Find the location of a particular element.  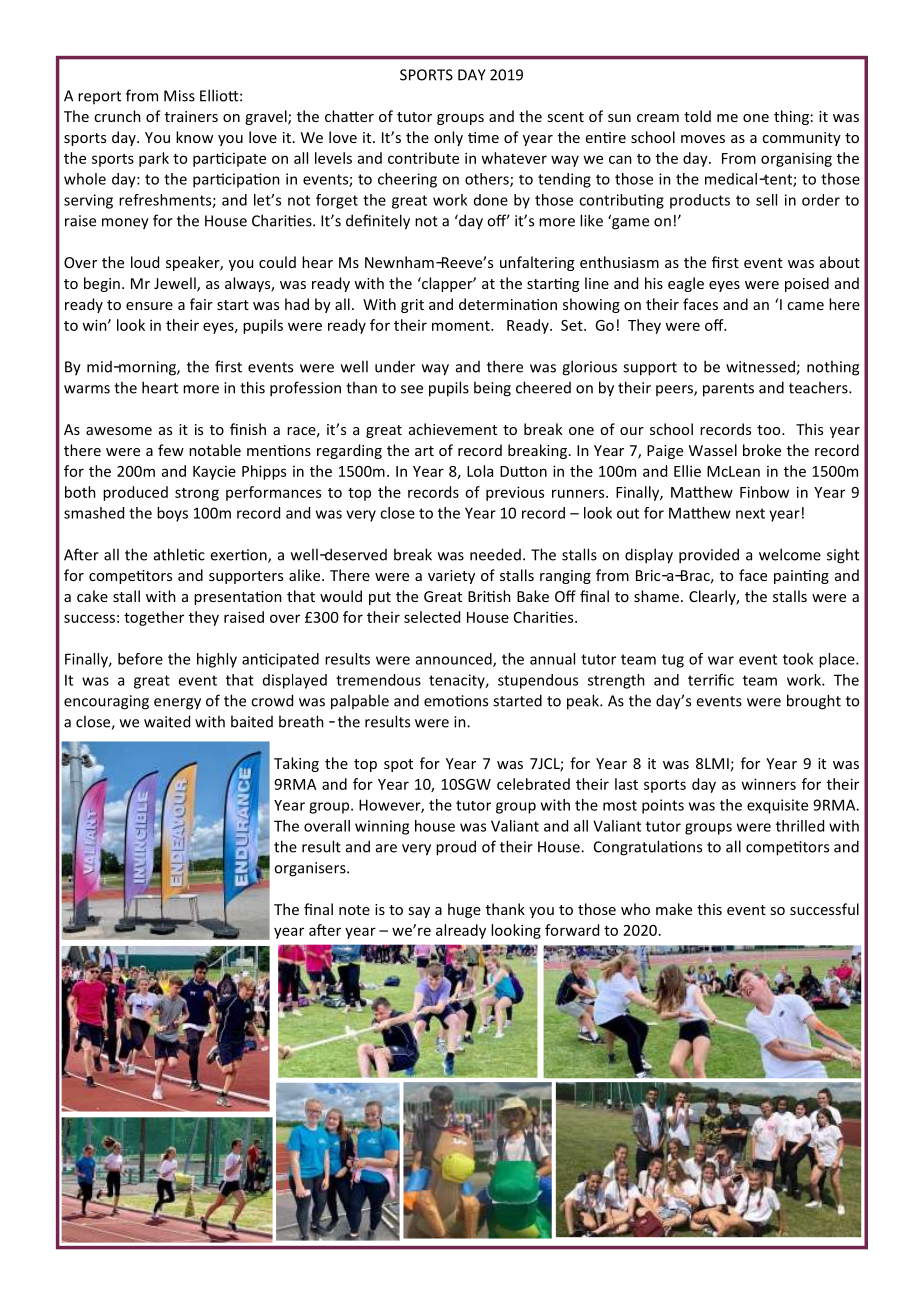

previous is located at coordinates (515, 493).
